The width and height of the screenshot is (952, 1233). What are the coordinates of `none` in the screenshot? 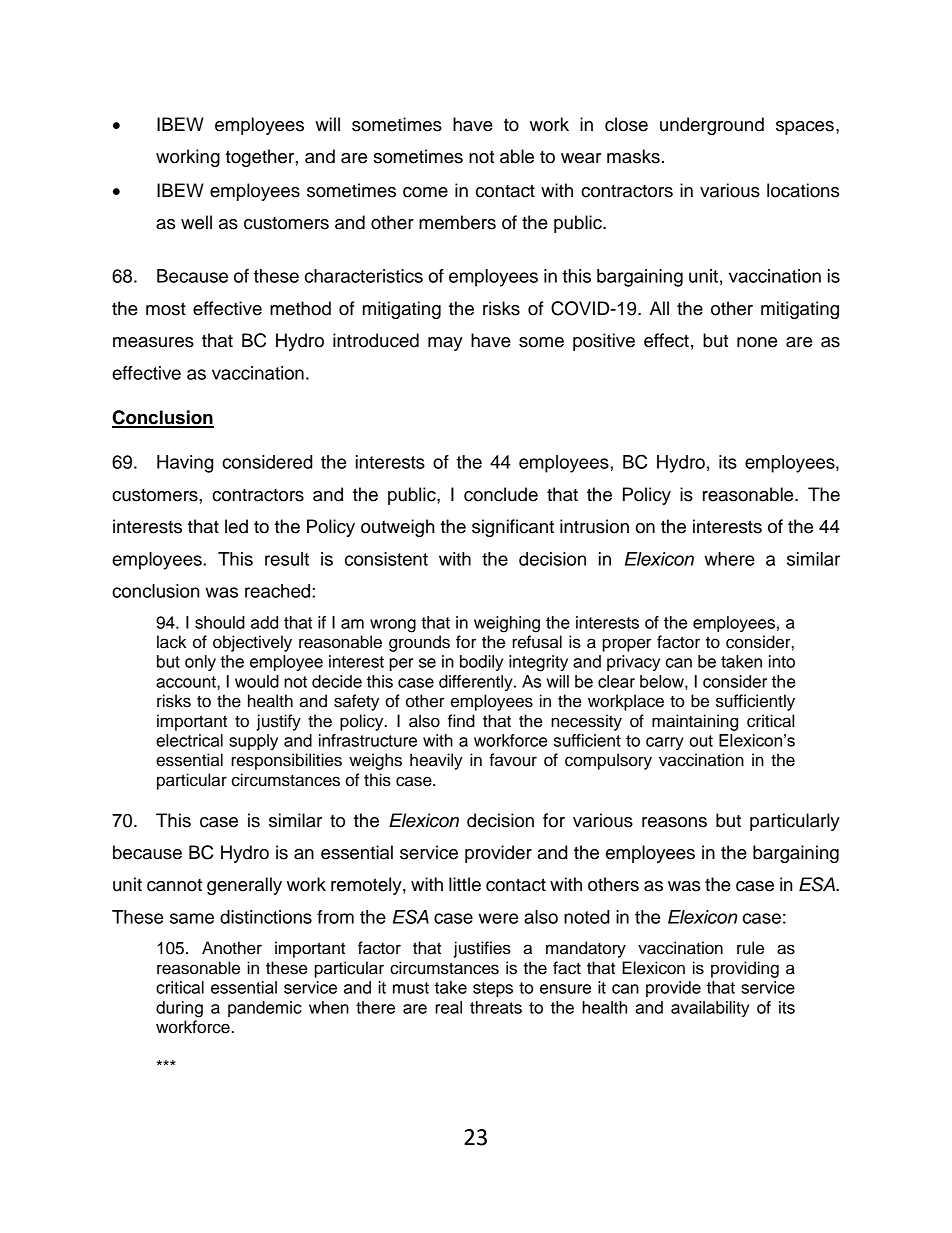 It's located at (757, 342).
